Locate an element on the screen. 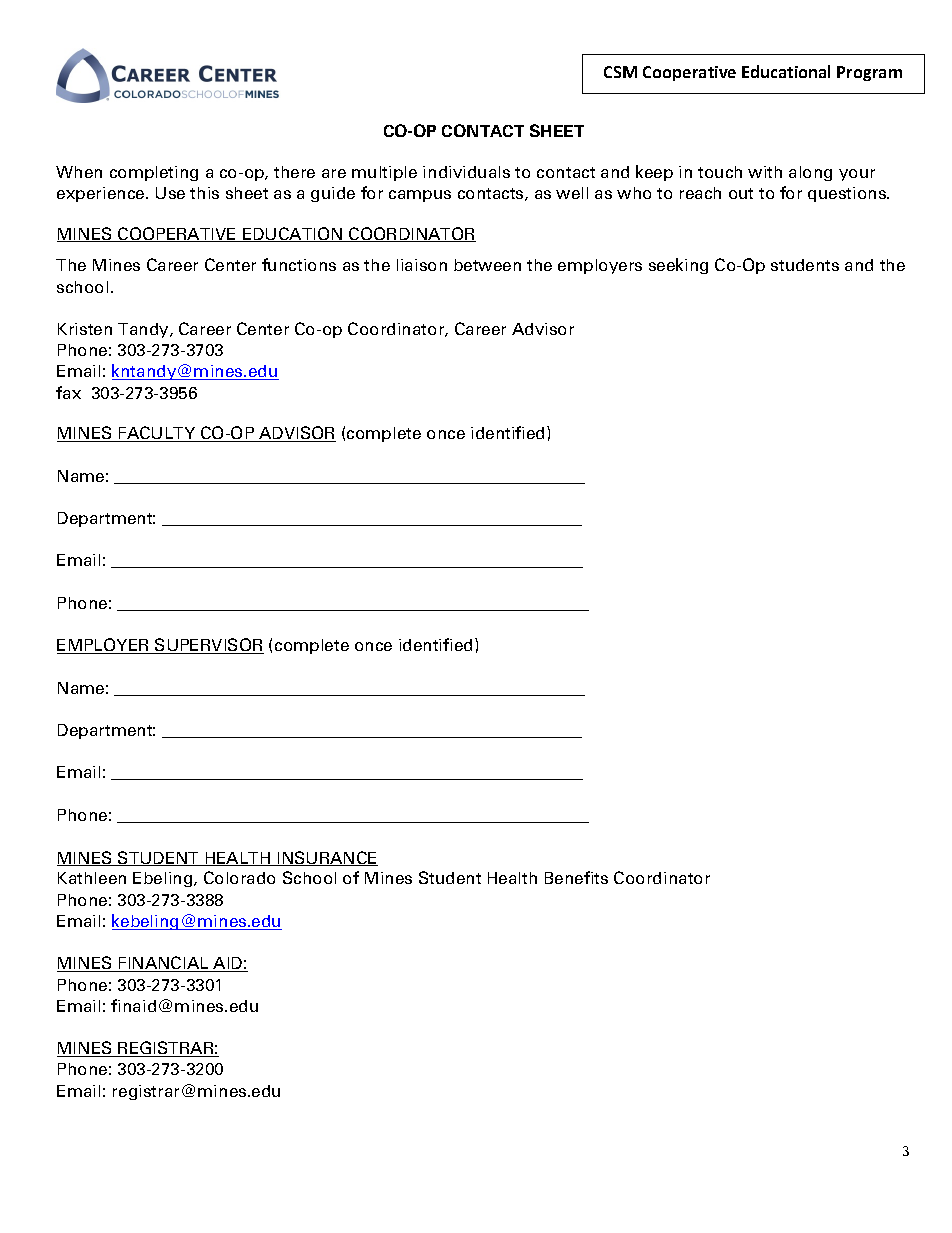 The width and height of the screenshot is (952, 1233). FACULTY is located at coordinates (157, 434).
